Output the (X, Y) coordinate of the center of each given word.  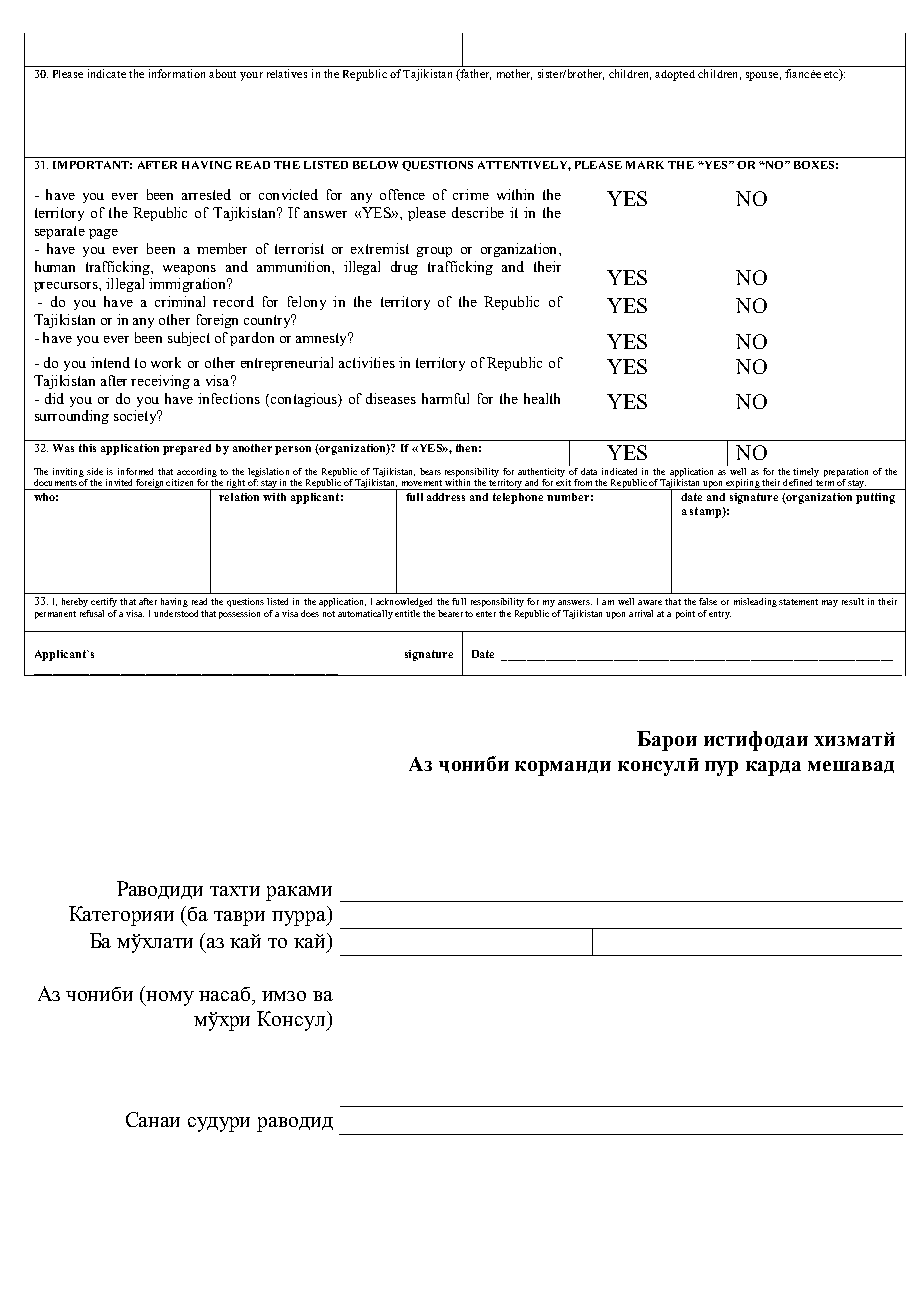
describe (478, 212)
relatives (287, 73)
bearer (450, 613)
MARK (645, 165)
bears (430, 471)
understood (176, 613)
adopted (675, 75)
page (103, 234)
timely (806, 472)
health (542, 398)
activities (367, 362)
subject (189, 339)
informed (135, 471)
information (177, 73)
